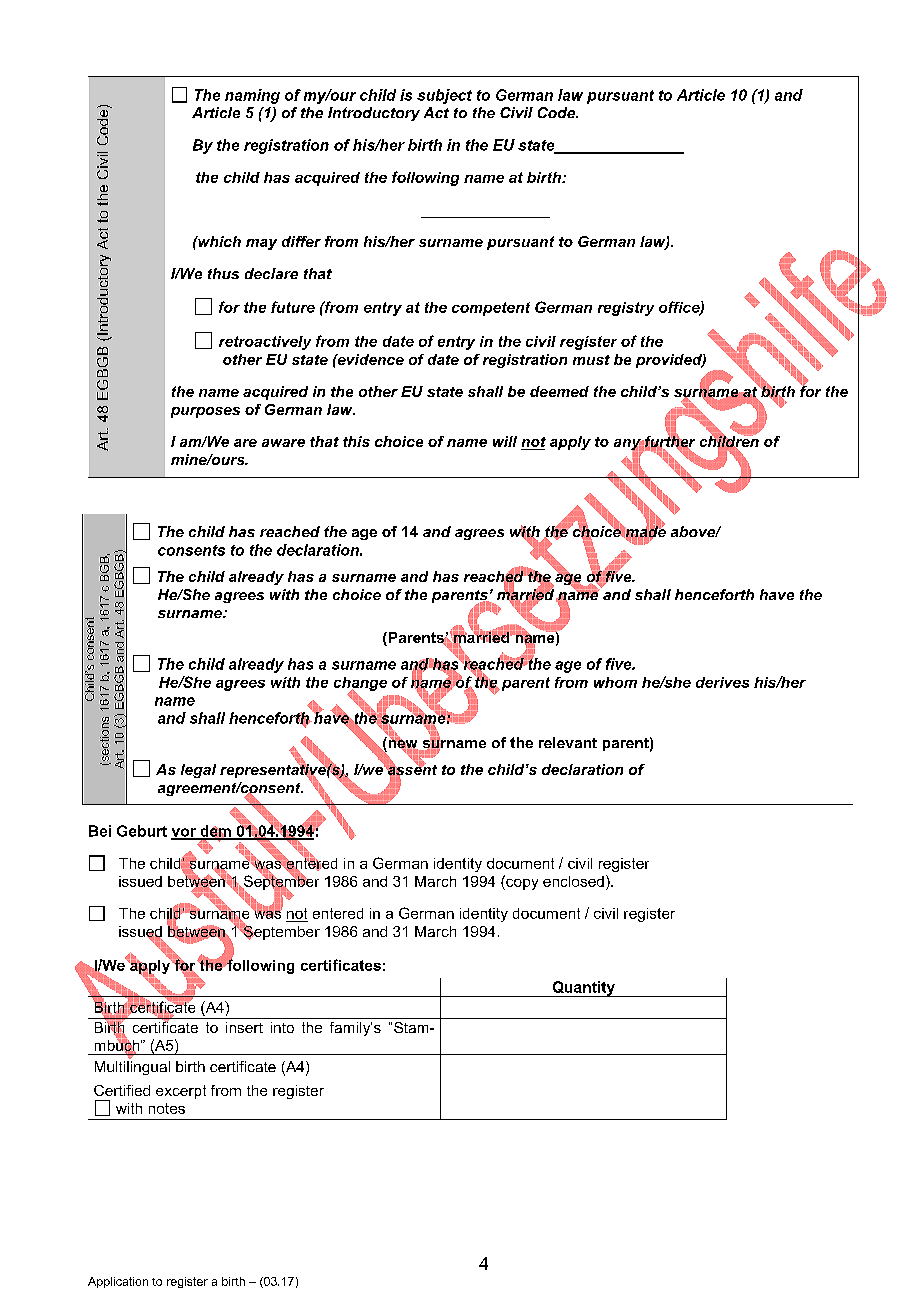 The image size is (924, 1308). Describe the element at coordinates (591, 360) in the screenshot. I see `must` at that location.
